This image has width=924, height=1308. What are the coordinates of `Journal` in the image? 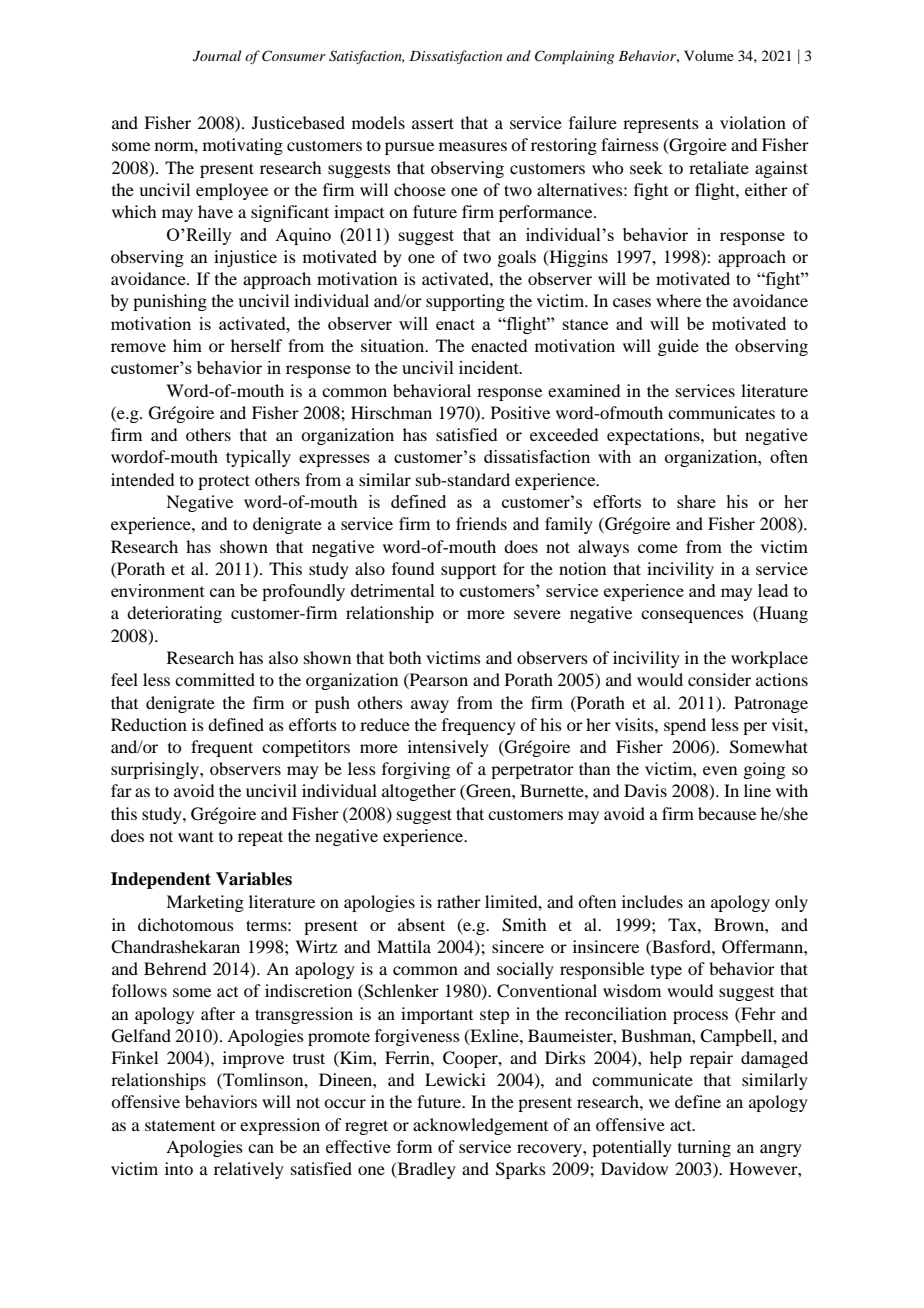 It's located at (217, 56).
